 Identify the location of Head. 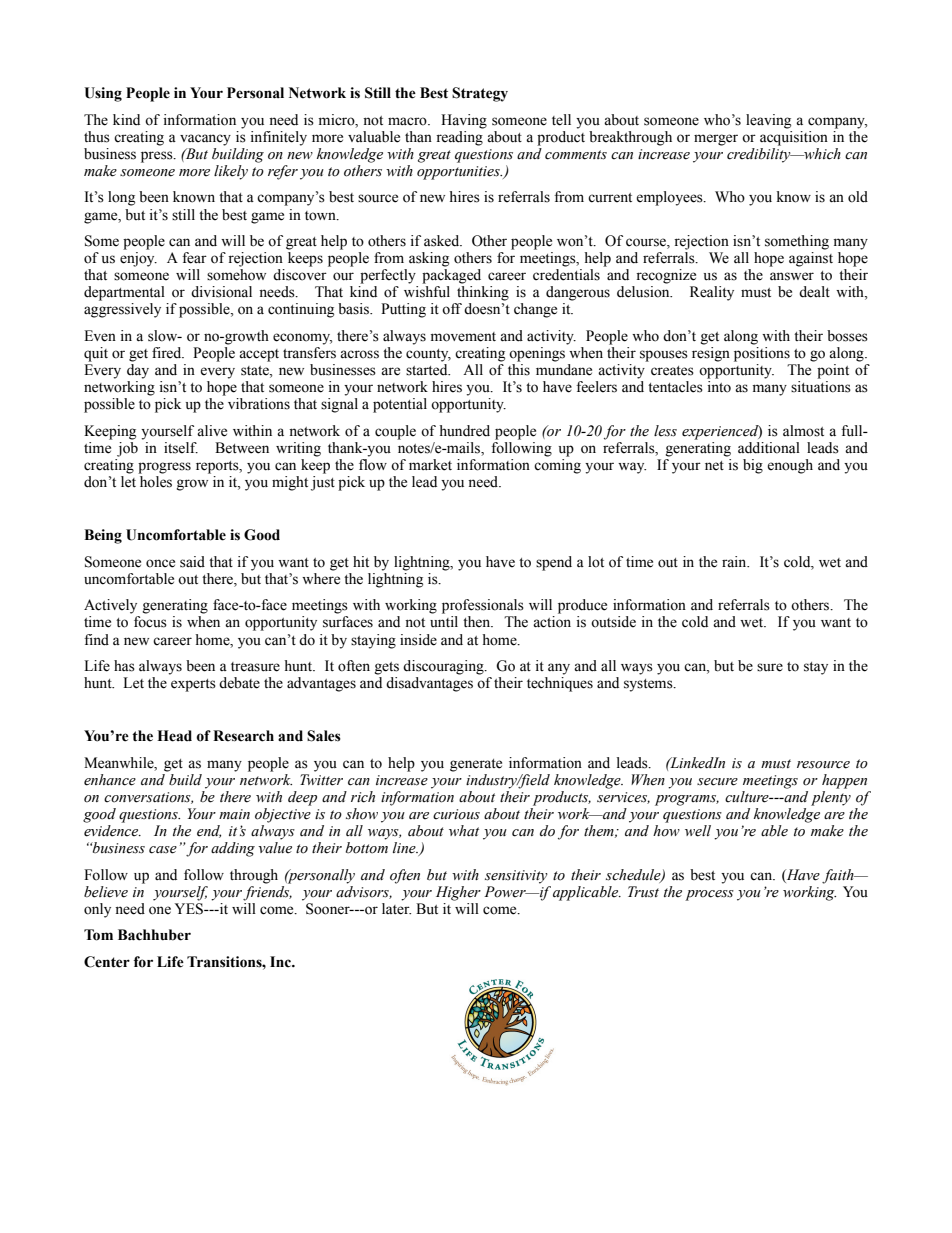
(174, 736).
